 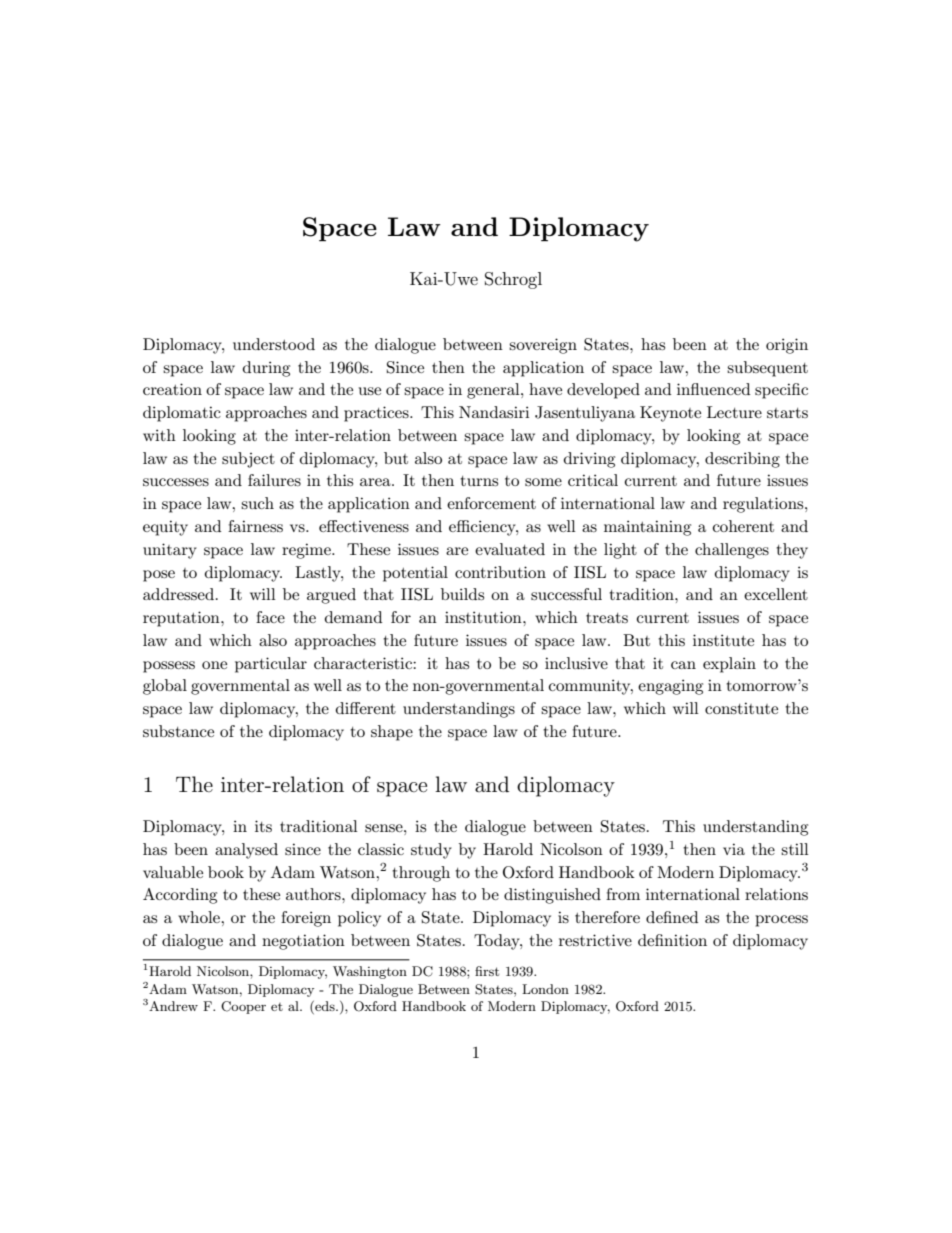 I want to click on during, so click(x=266, y=369).
